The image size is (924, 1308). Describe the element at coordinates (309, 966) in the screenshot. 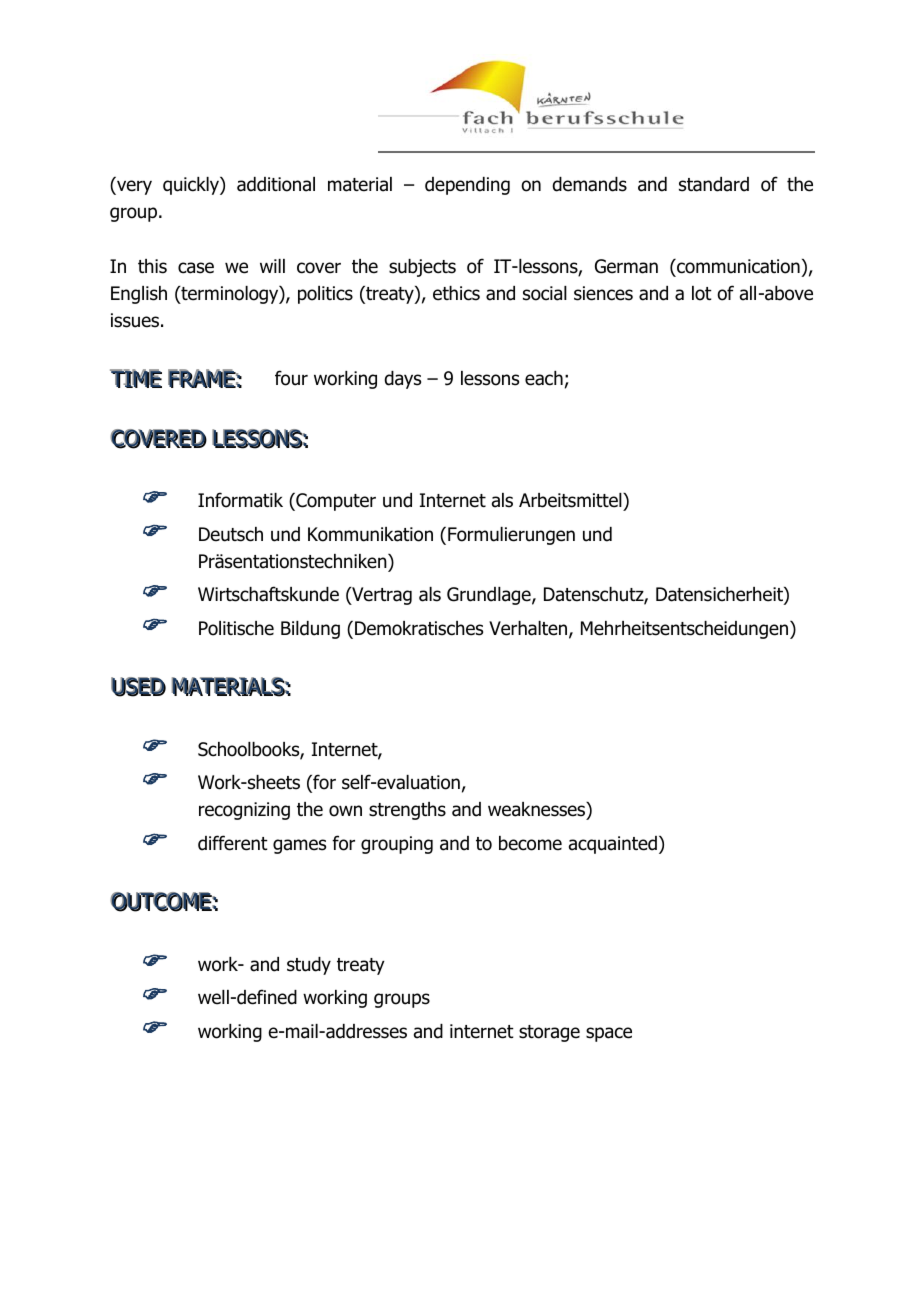

I see `study` at that location.
